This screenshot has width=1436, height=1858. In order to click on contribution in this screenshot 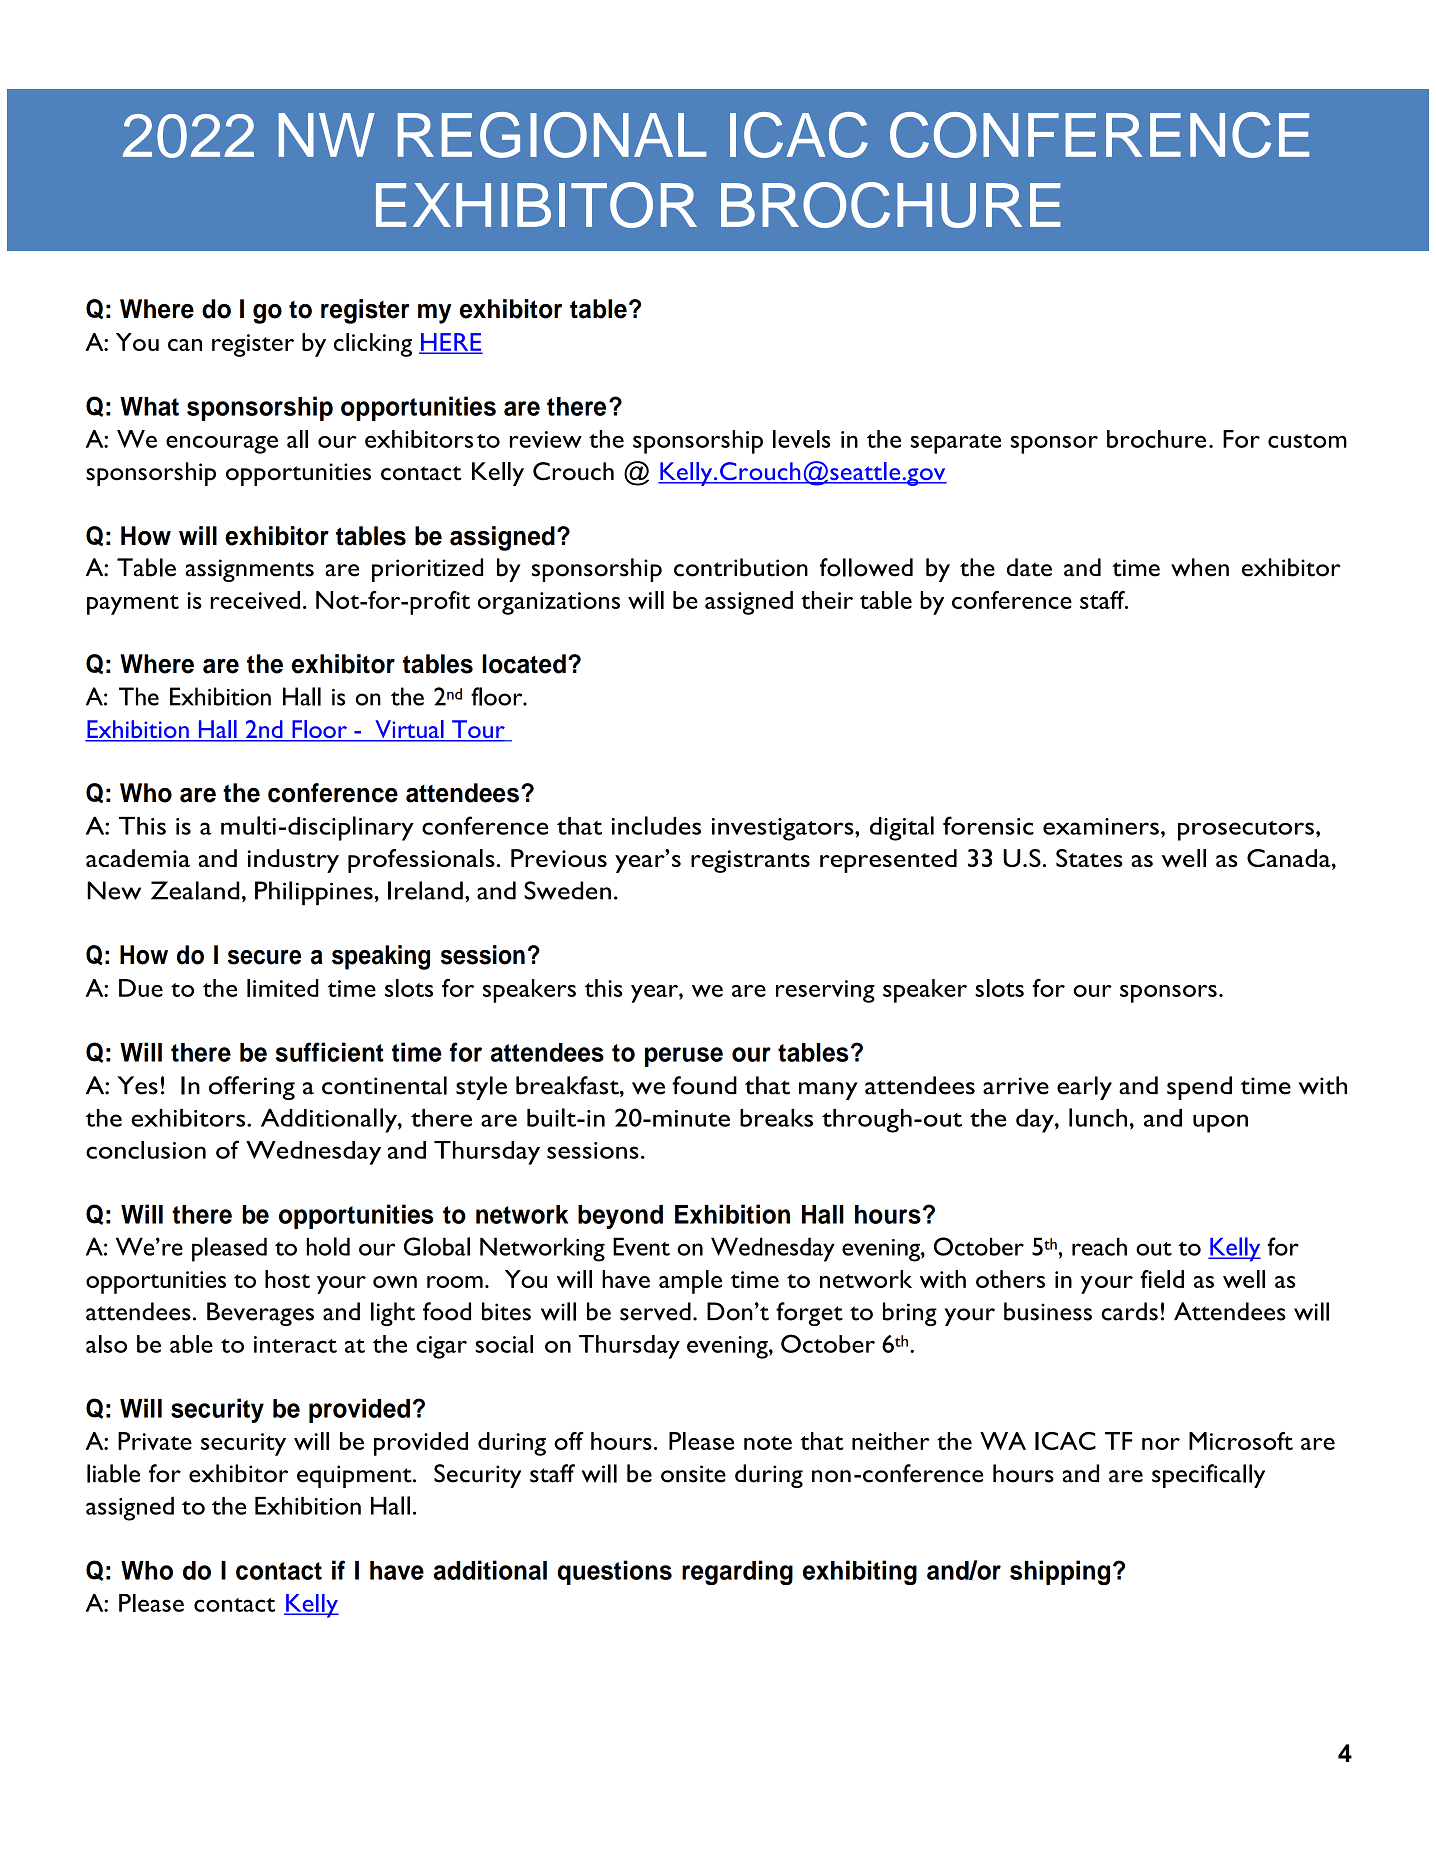, I will do `click(741, 567)`.
